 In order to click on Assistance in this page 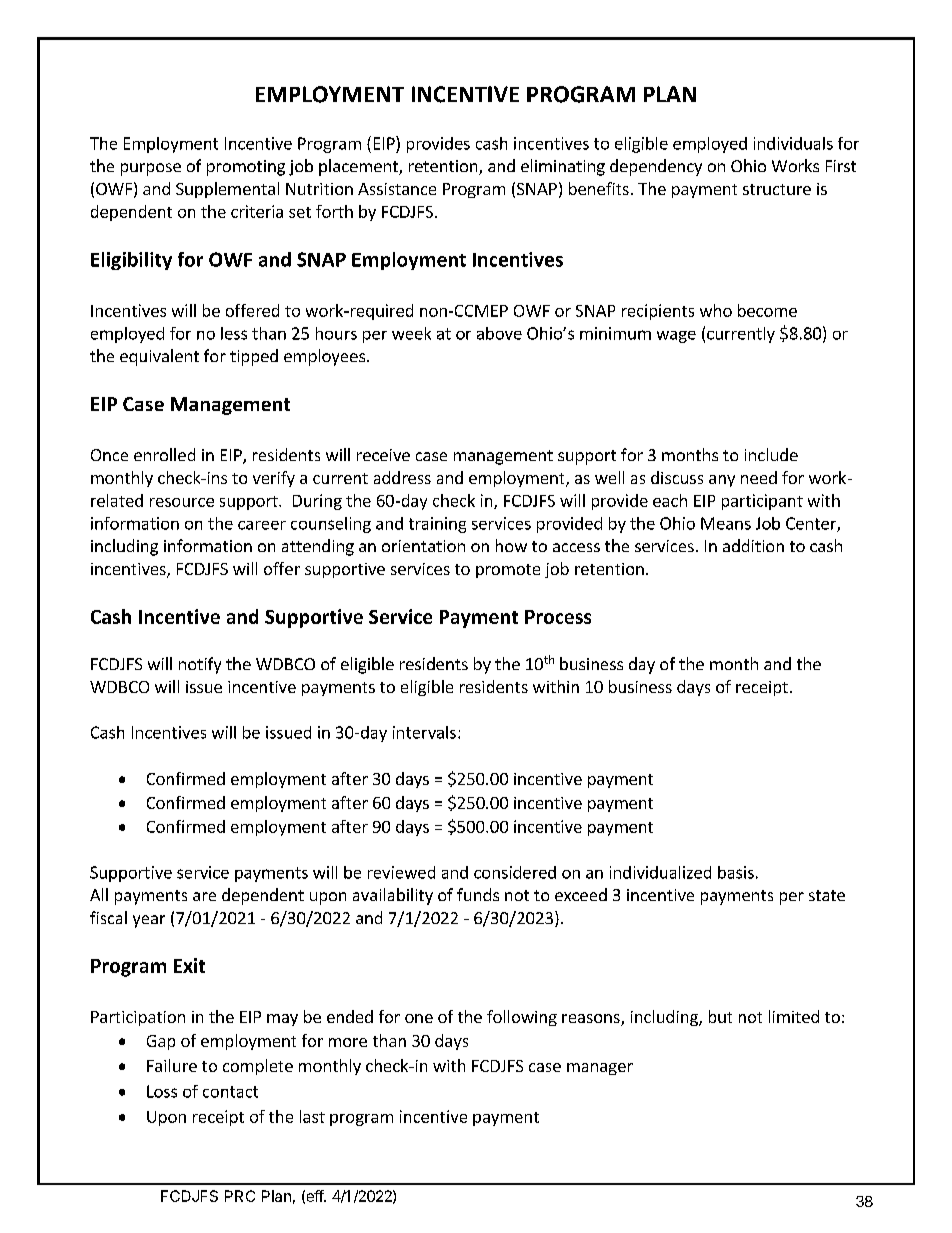, I will do `click(397, 189)`.
